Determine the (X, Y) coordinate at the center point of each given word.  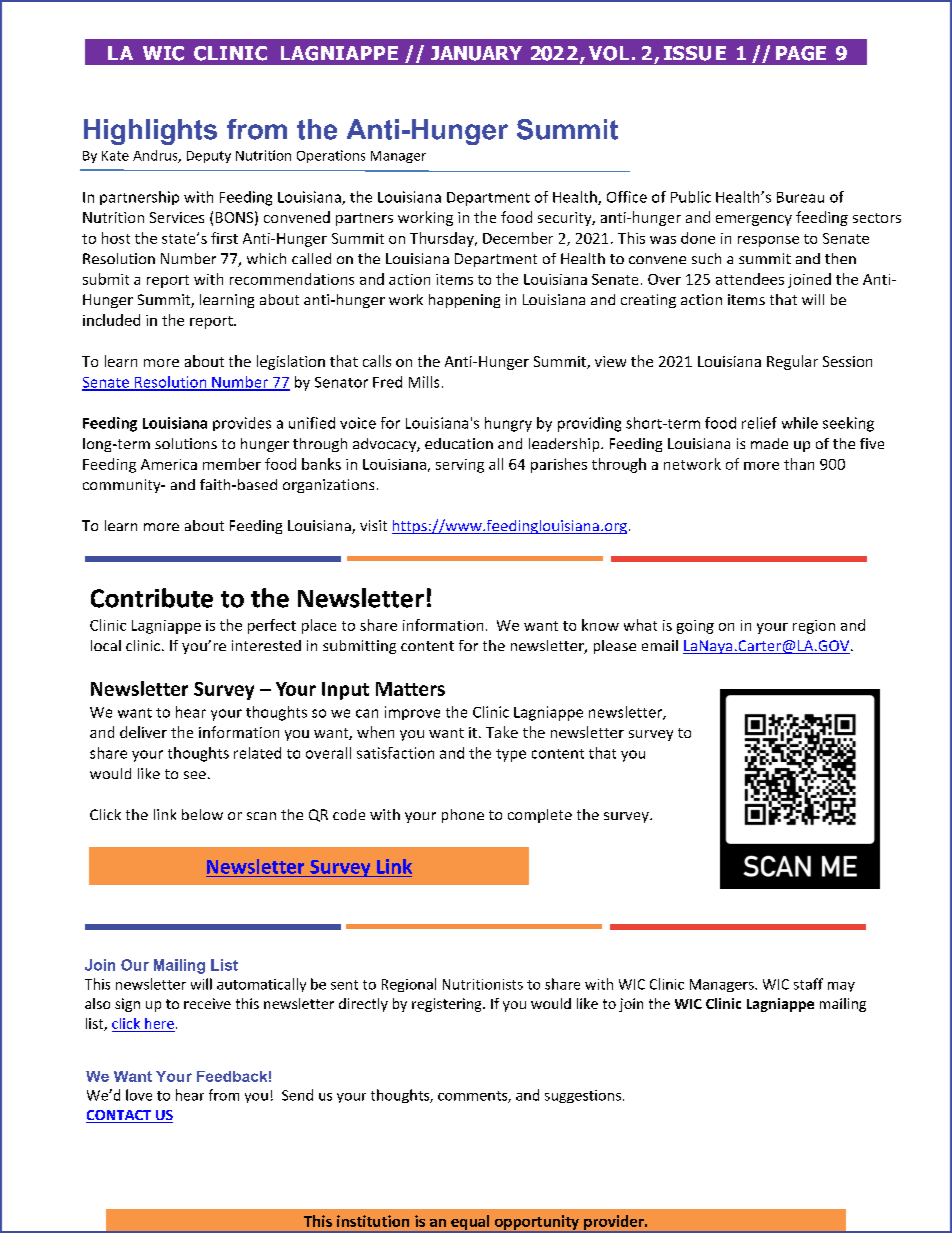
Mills (424, 382)
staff (808, 984)
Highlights (150, 132)
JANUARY (476, 53)
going (695, 627)
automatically (261, 985)
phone (463, 816)
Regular (792, 362)
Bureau (800, 197)
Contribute (152, 598)
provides (242, 424)
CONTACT (120, 1116)
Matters (410, 689)
